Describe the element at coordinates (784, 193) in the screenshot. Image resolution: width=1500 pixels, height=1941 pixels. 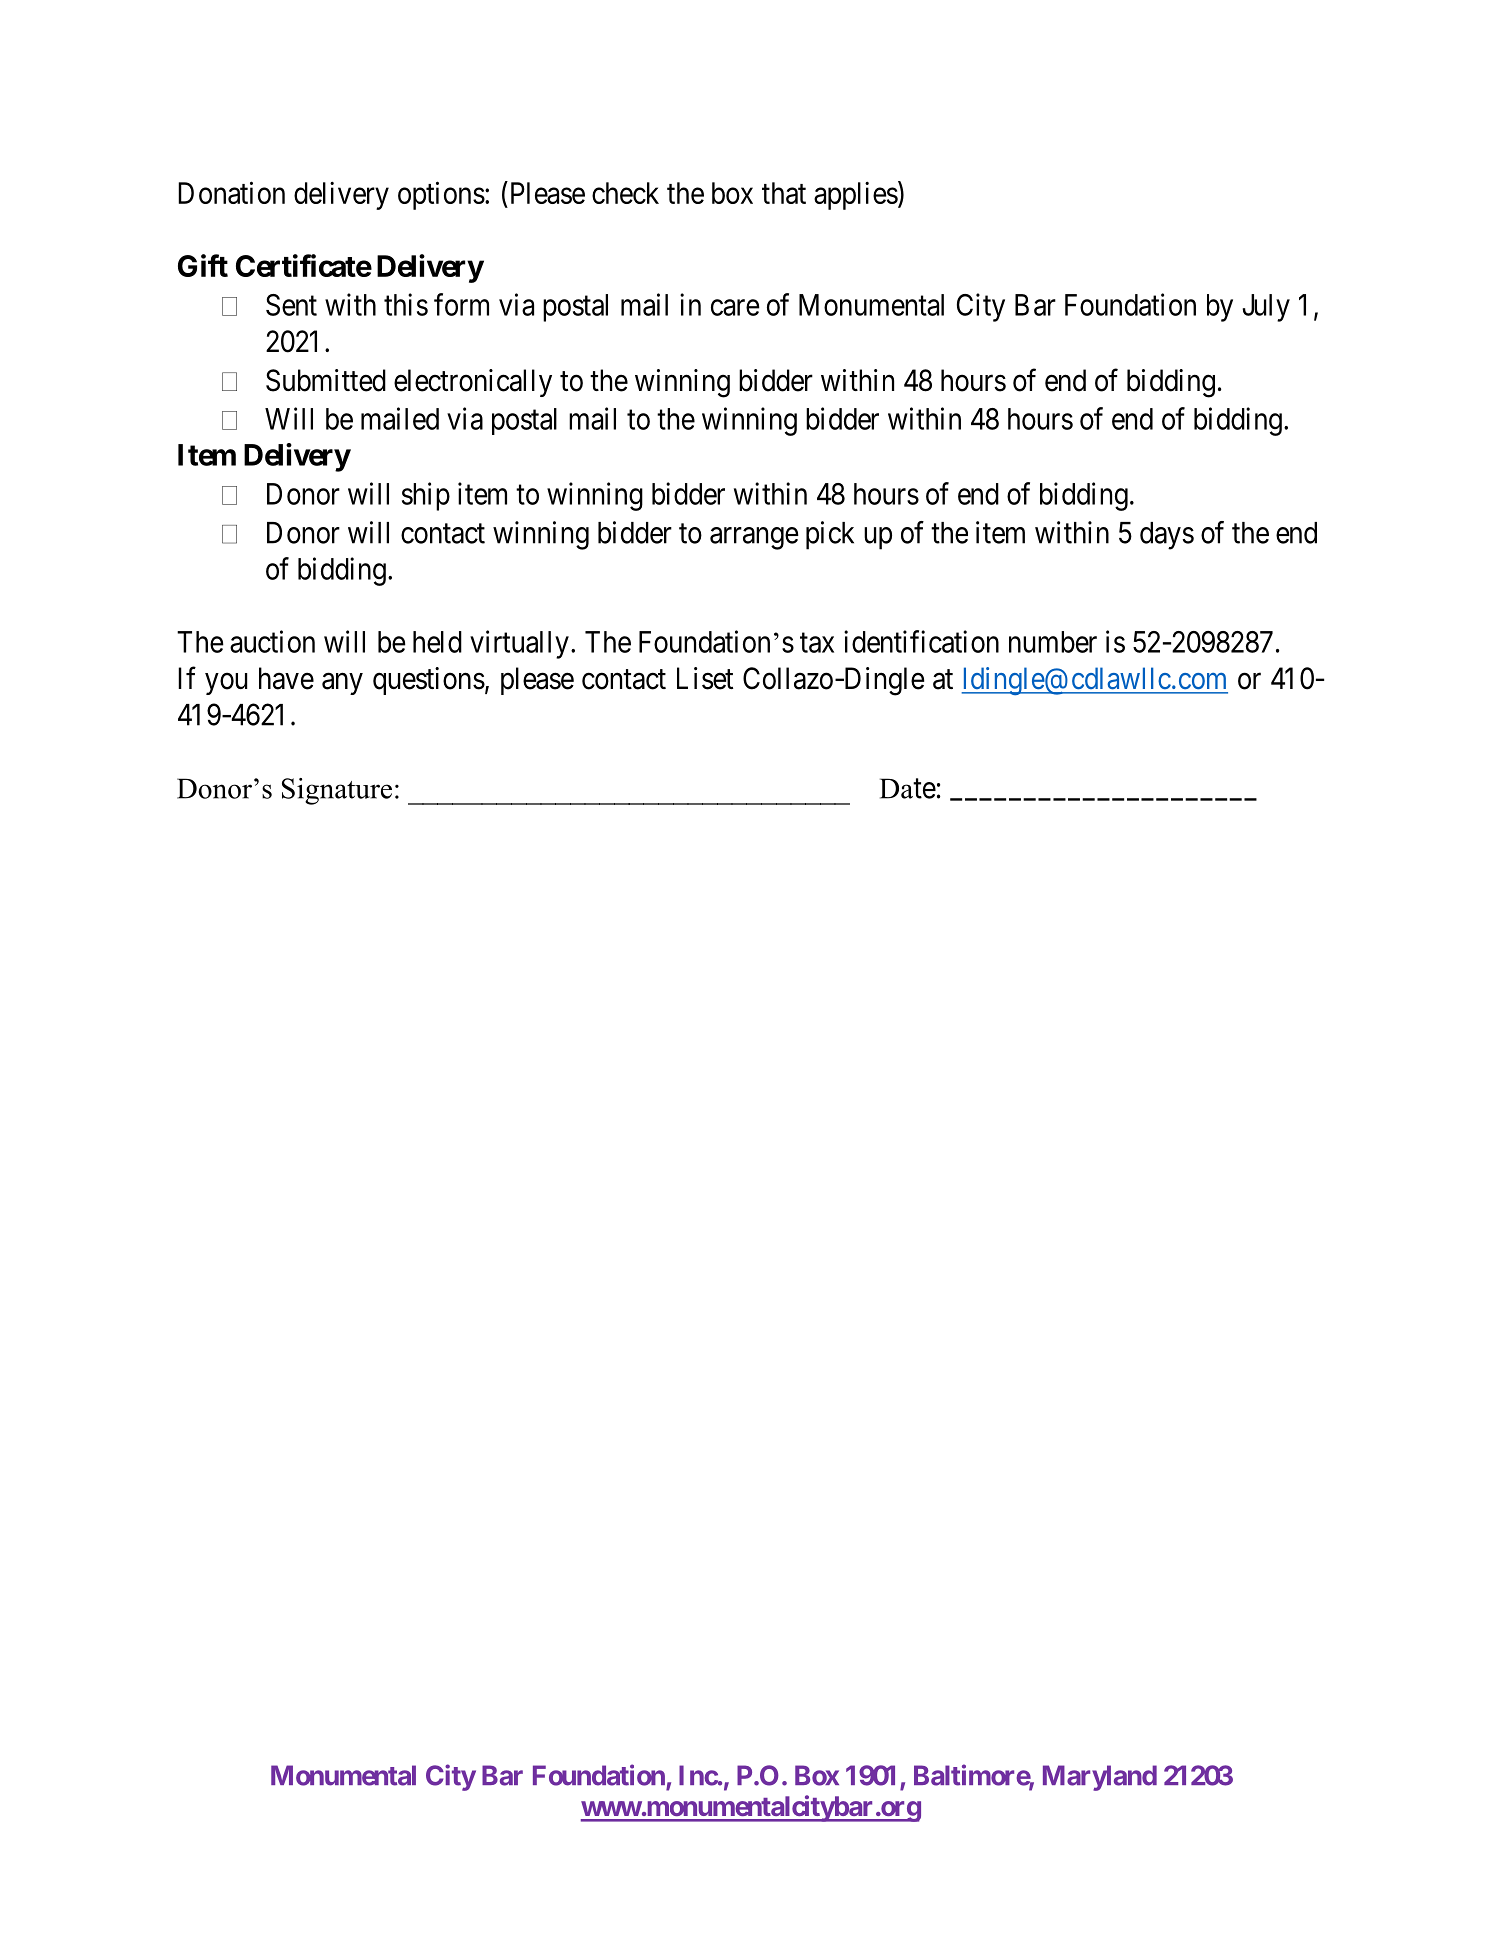
I see `that` at that location.
